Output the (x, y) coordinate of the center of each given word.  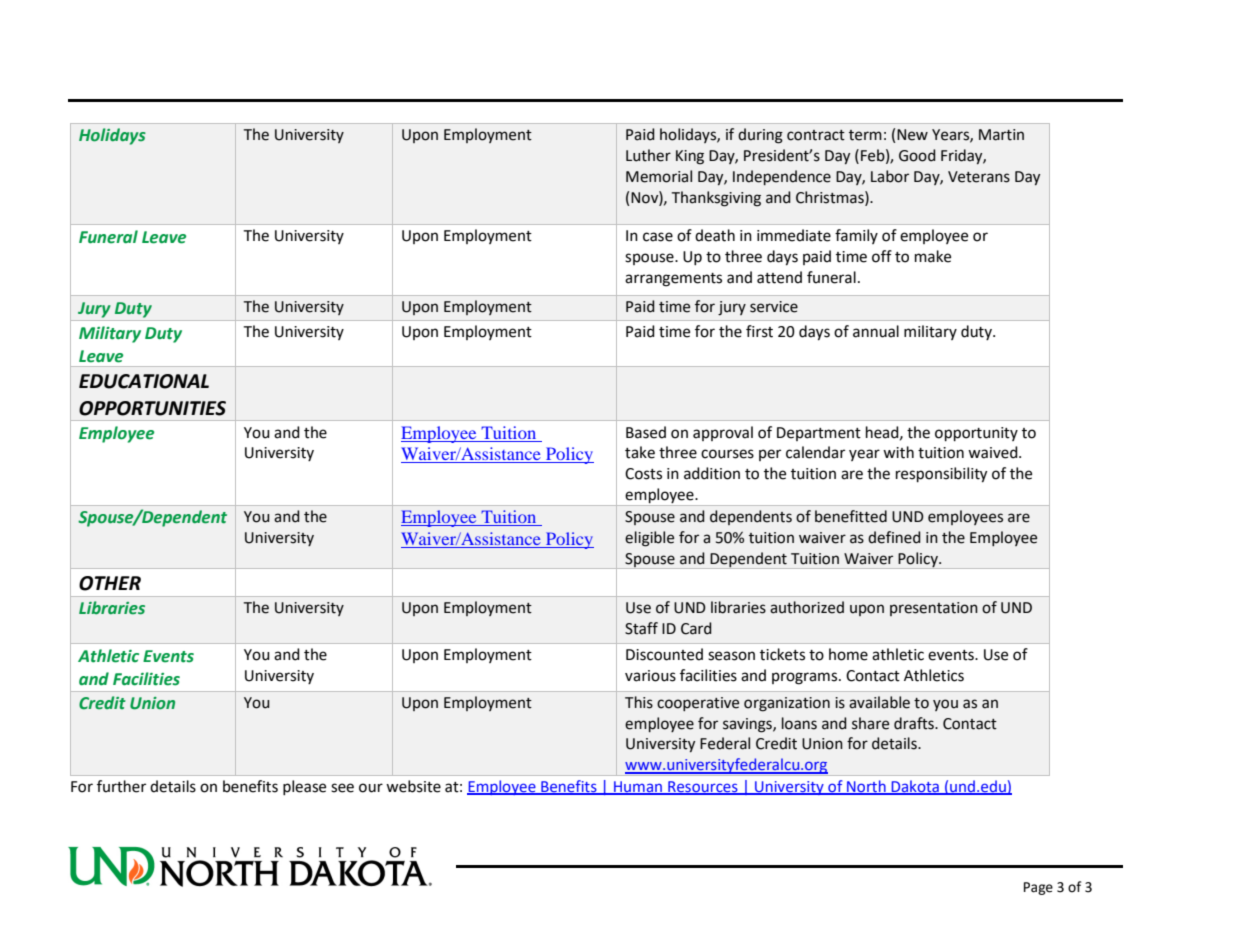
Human (638, 788)
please (304, 787)
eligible (649, 539)
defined (894, 537)
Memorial (659, 176)
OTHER (110, 583)
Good (917, 155)
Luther (648, 155)
